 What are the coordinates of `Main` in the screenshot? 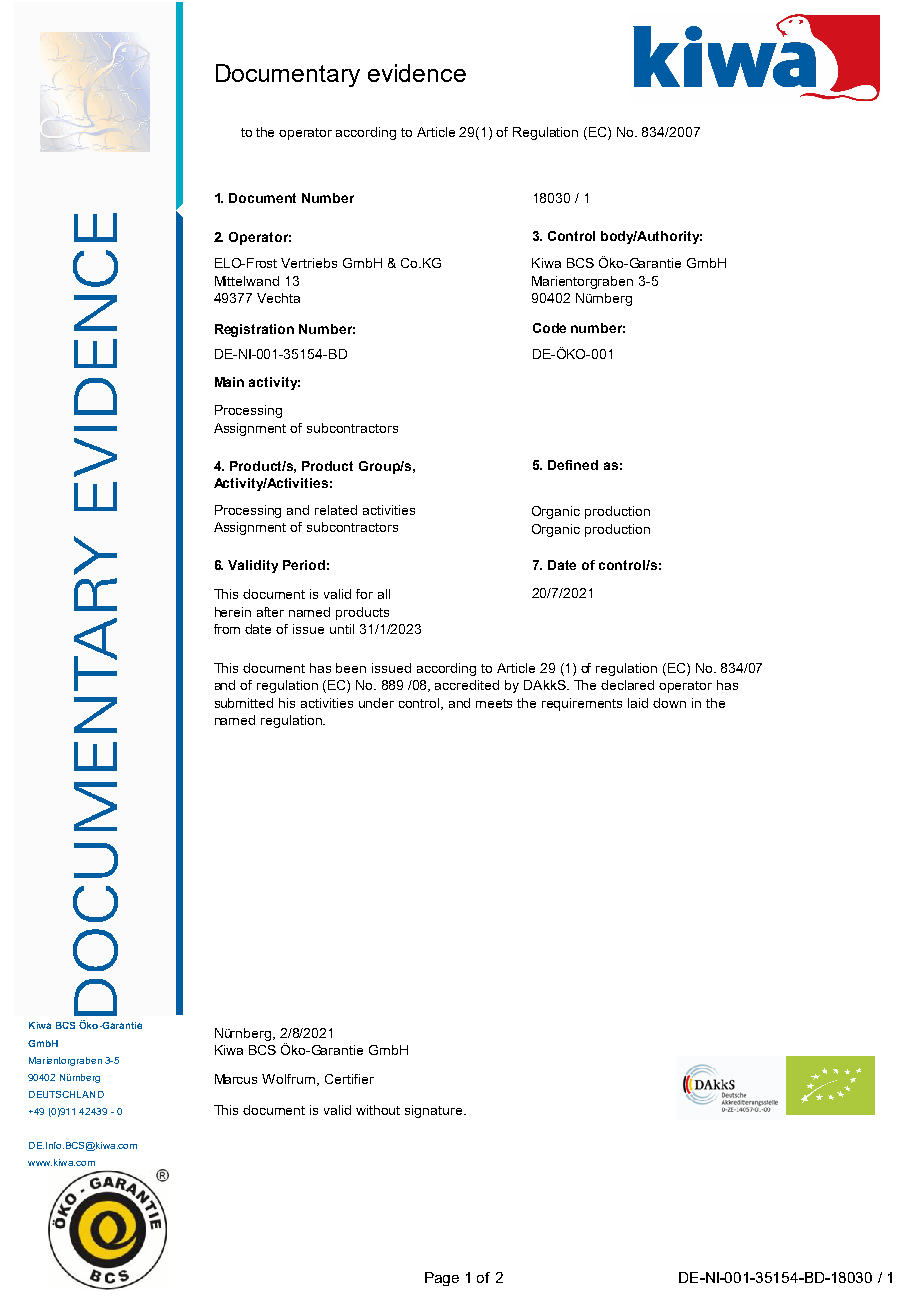 It's located at (229, 382).
